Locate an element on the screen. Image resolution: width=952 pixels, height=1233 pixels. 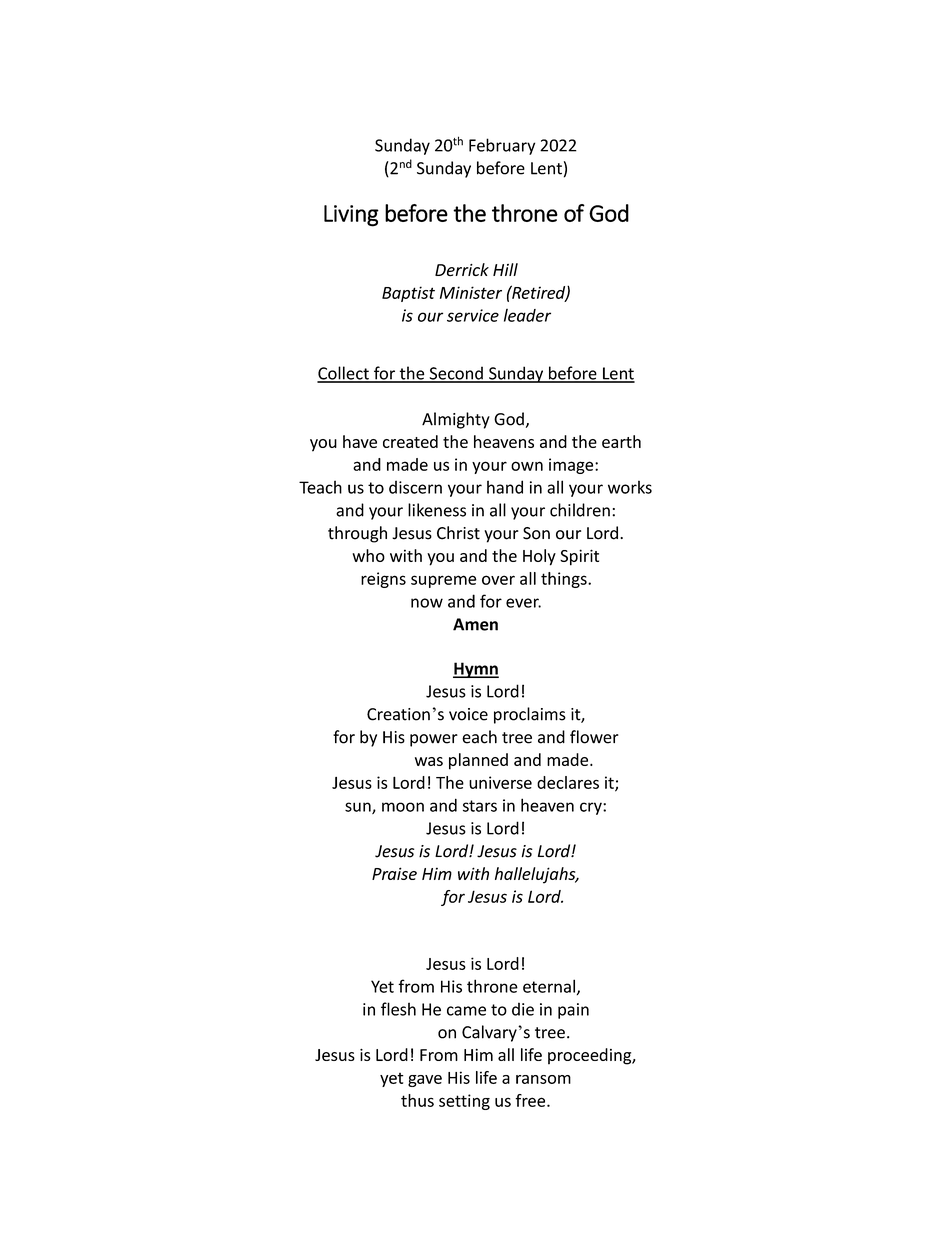
reigns is located at coordinates (383, 580).
